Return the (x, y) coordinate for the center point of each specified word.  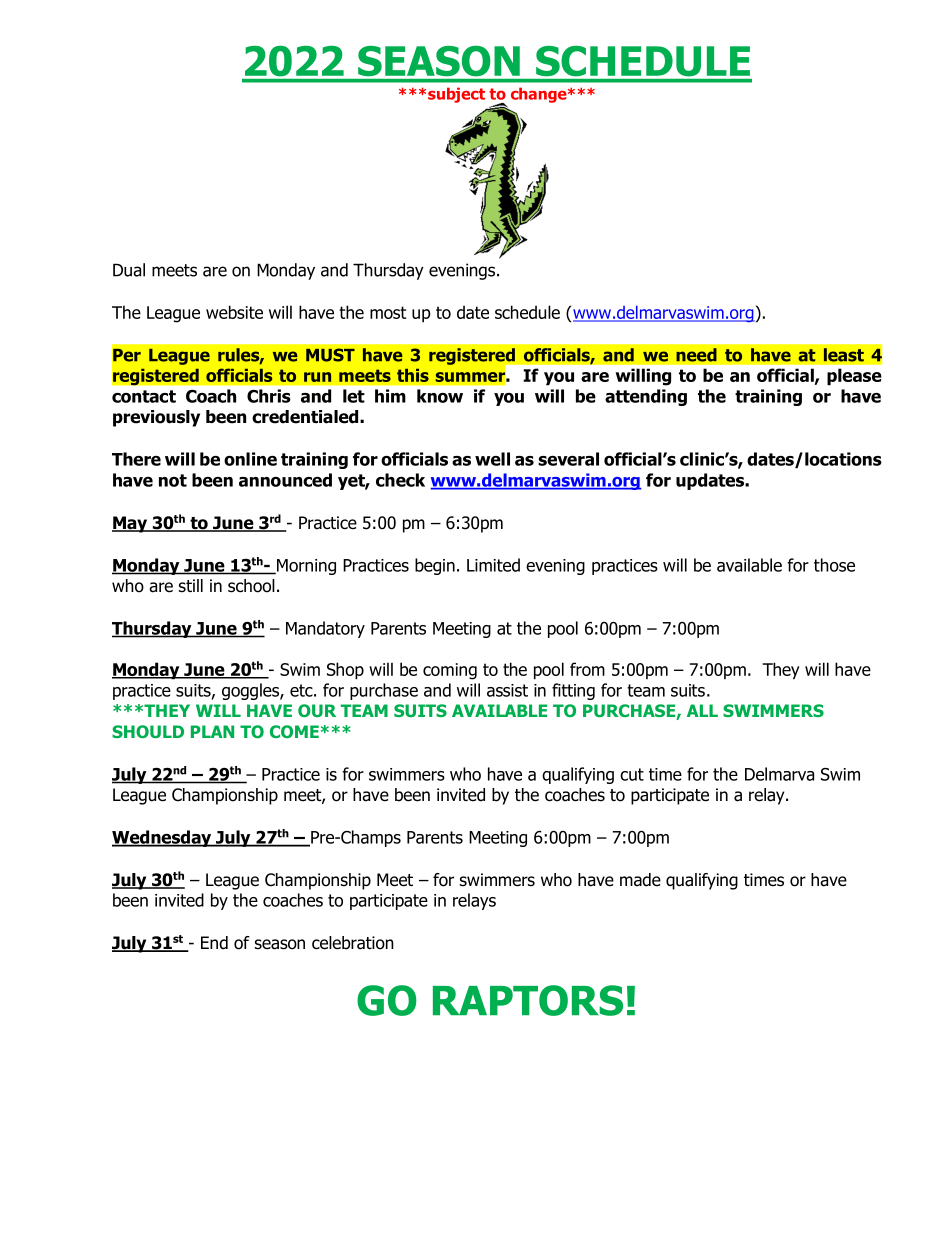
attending (646, 397)
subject (456, 95)
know (440, 396)
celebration (353, 943)
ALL (702, 710)
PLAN (212, 731)
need (696, 355)
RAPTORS (528, 1000)
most (388, 312)
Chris (269, 396)
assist (507, 690)
